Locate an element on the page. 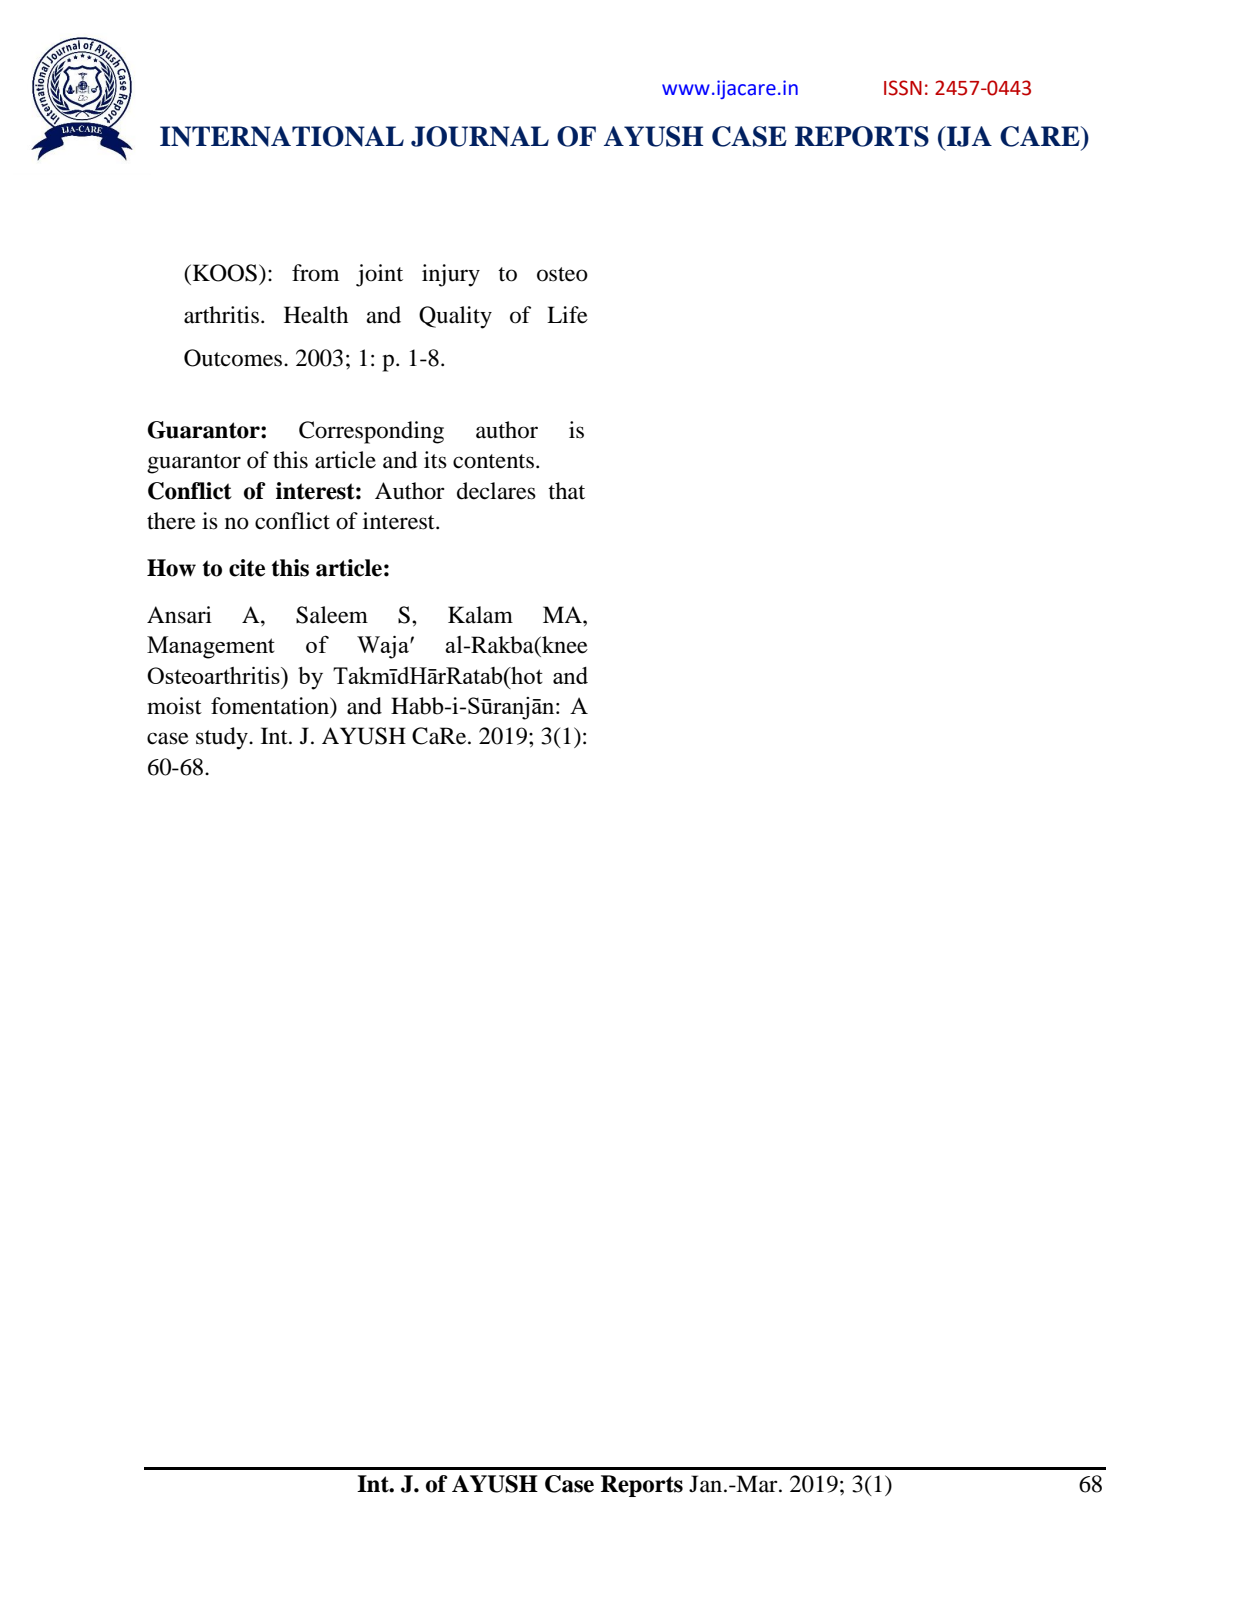  declares is located at coordinates (496, 491).
